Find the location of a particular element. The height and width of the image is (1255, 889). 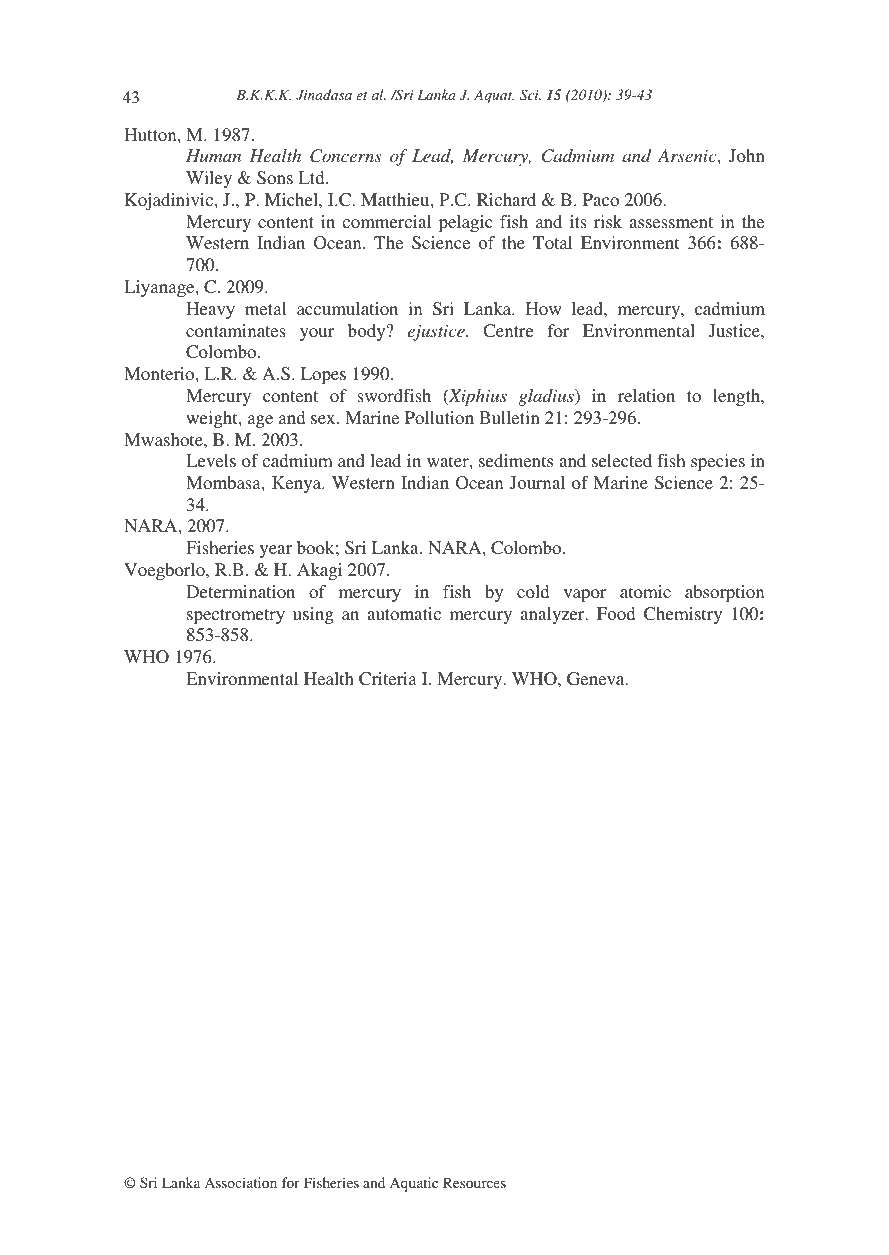

Association is located at coordinates (241, 1182).
